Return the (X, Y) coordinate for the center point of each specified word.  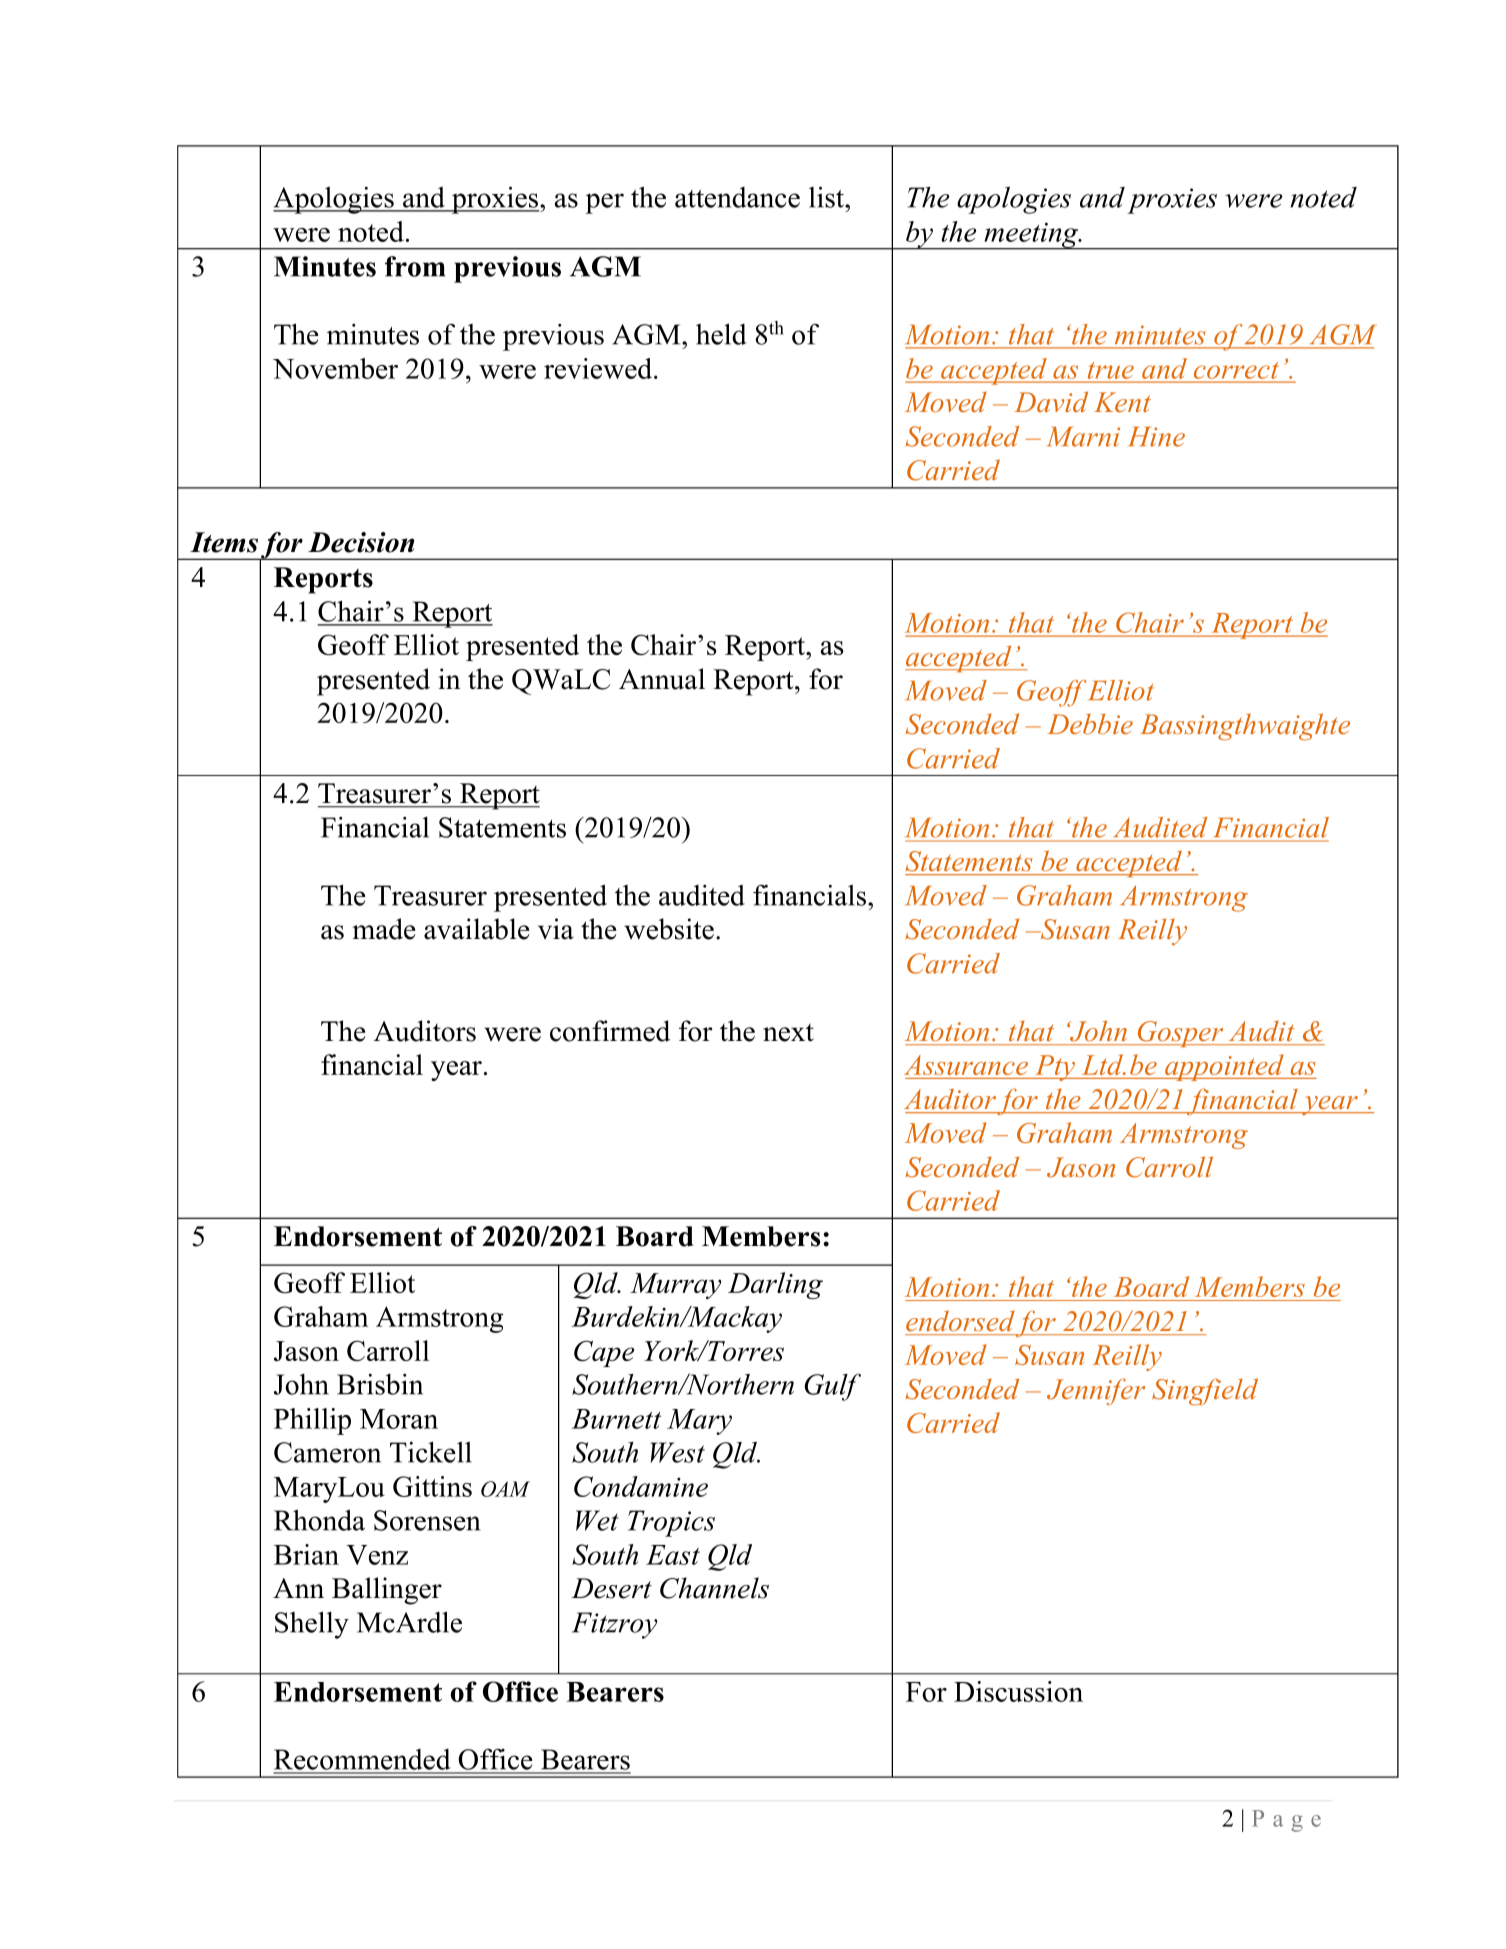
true (1111, 370)
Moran (399, 1419)
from (415, 266)
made (384, 929)
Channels (714, 1588)
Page (1286, 1821)
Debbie (1090, 724)
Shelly (312, 1625)
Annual (662, 679)
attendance (737, 197)
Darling (775, 1285)
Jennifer (1096, 1392)
